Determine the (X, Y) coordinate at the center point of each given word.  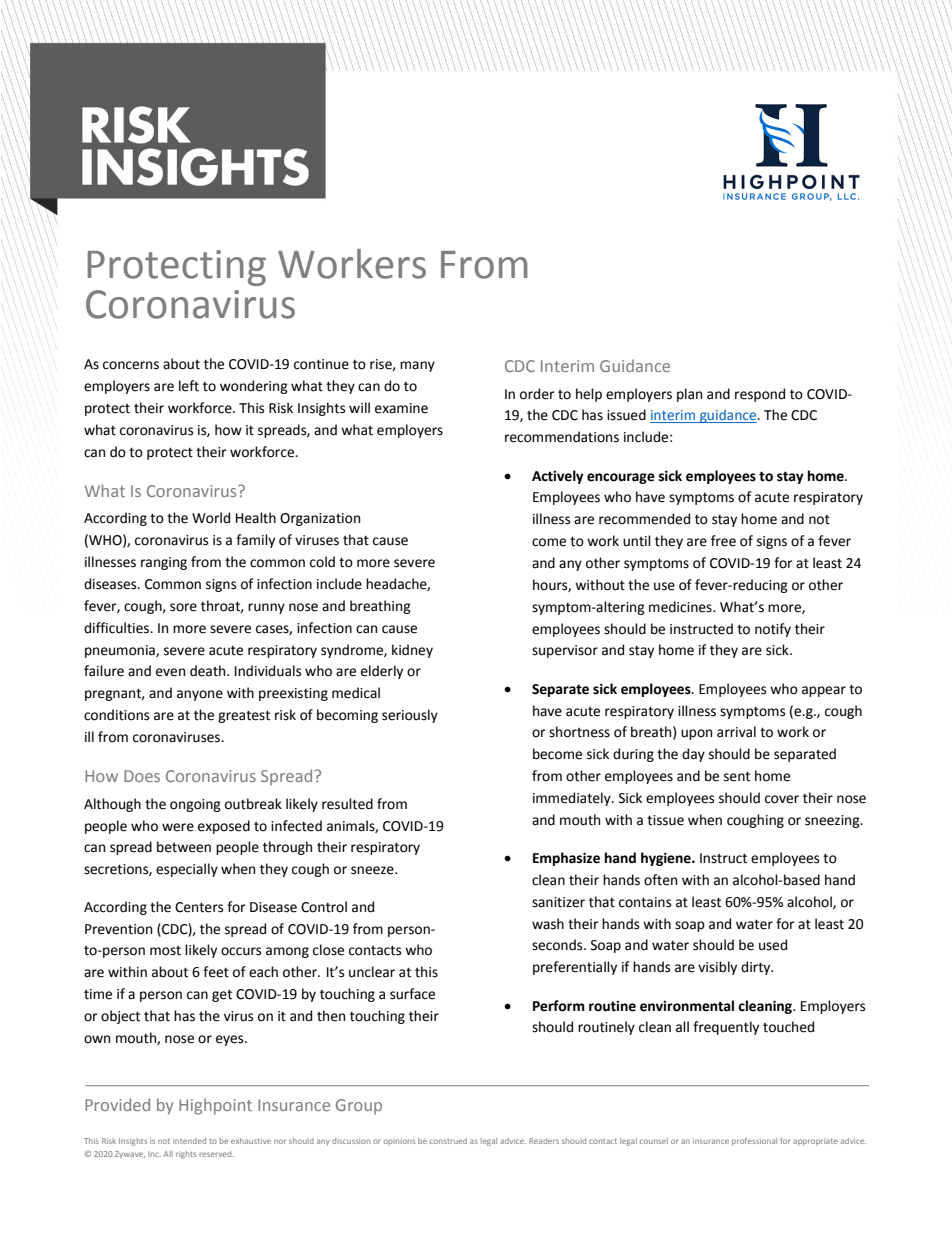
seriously (410, 716)
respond (760, 395)
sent (737, 776)
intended (189, 1141)
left (189, 386)
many (417, 366)
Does (142, 776)
